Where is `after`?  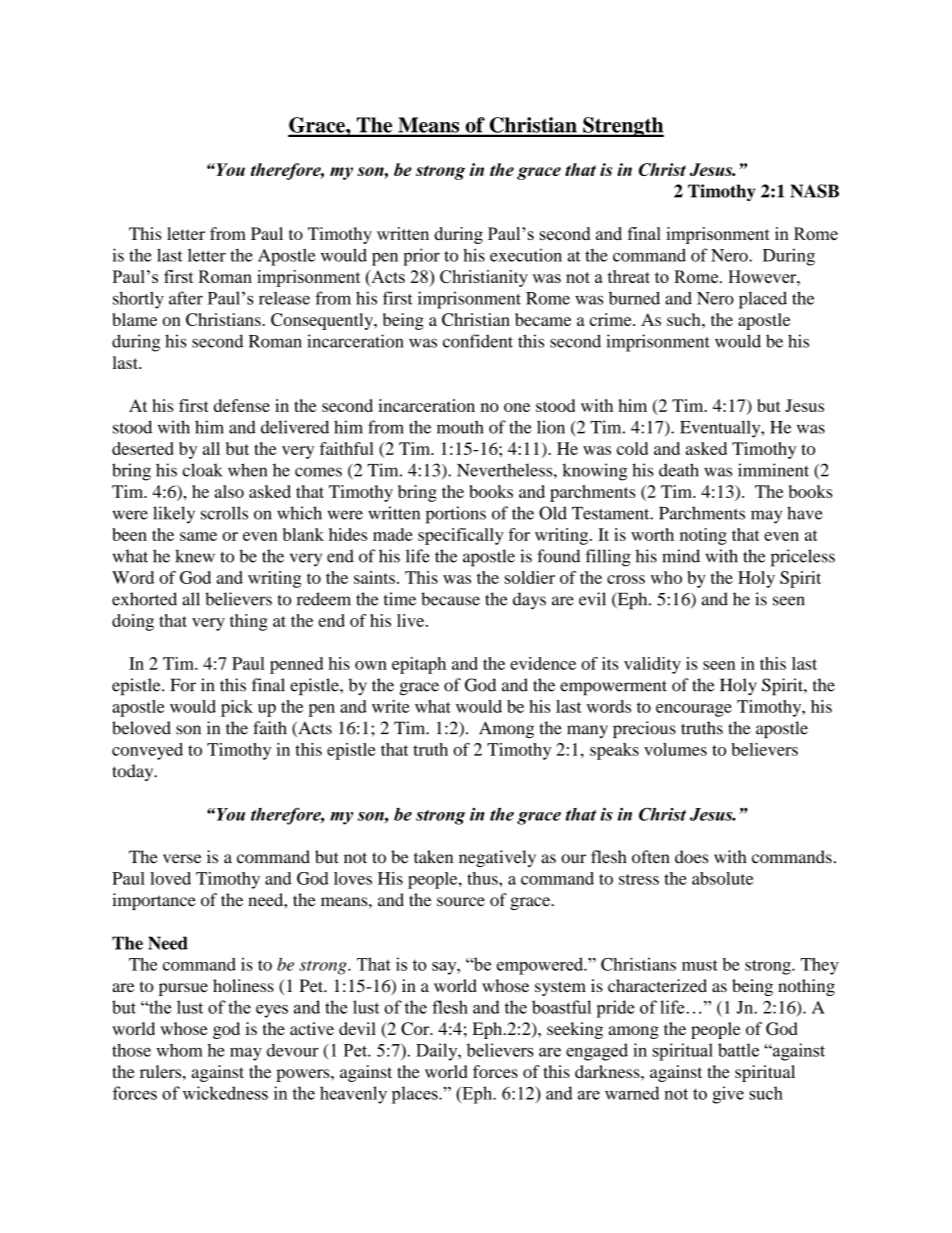 after is located at coordinates (186, 298).
